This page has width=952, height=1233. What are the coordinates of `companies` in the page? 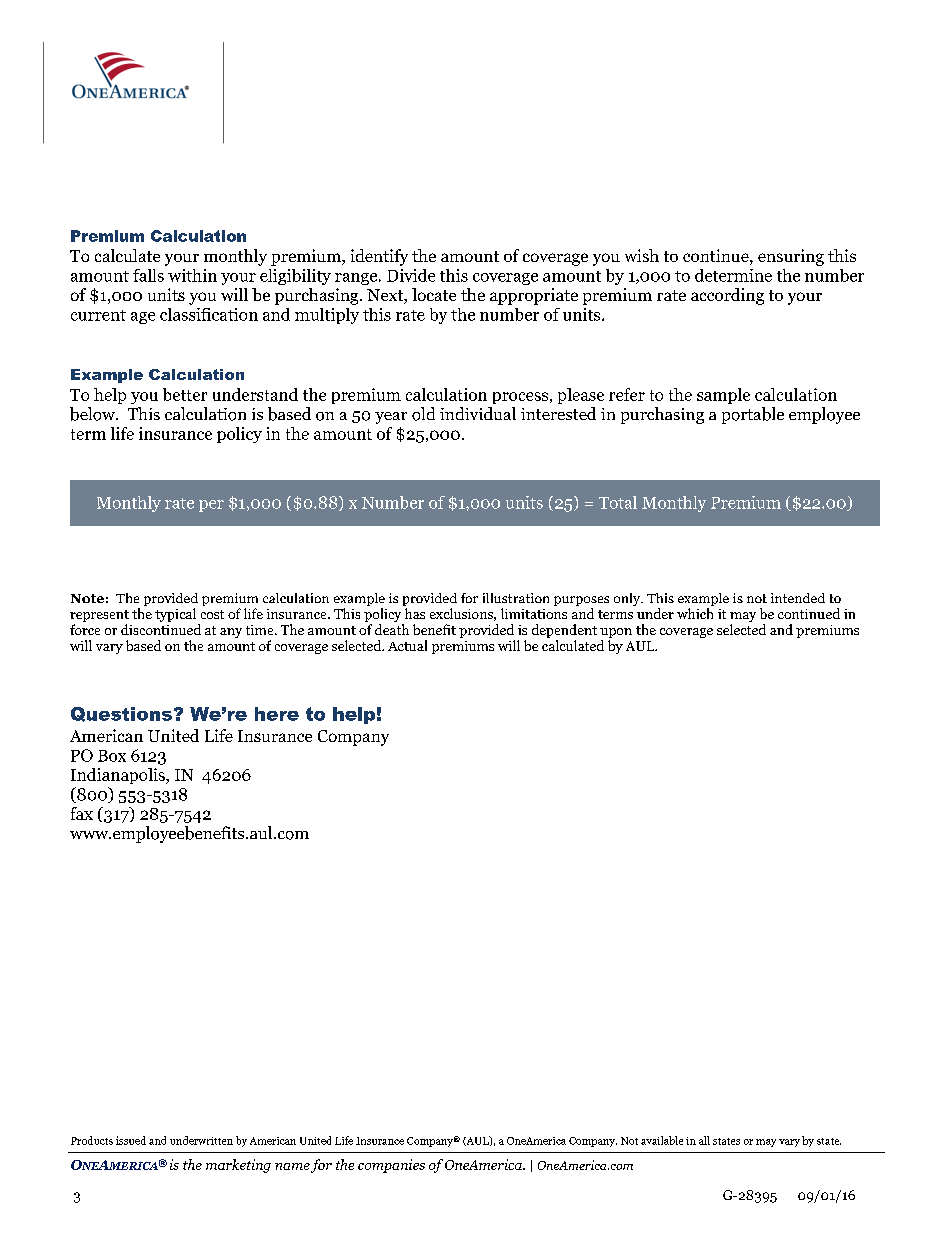 It's located at (391, 1166).
